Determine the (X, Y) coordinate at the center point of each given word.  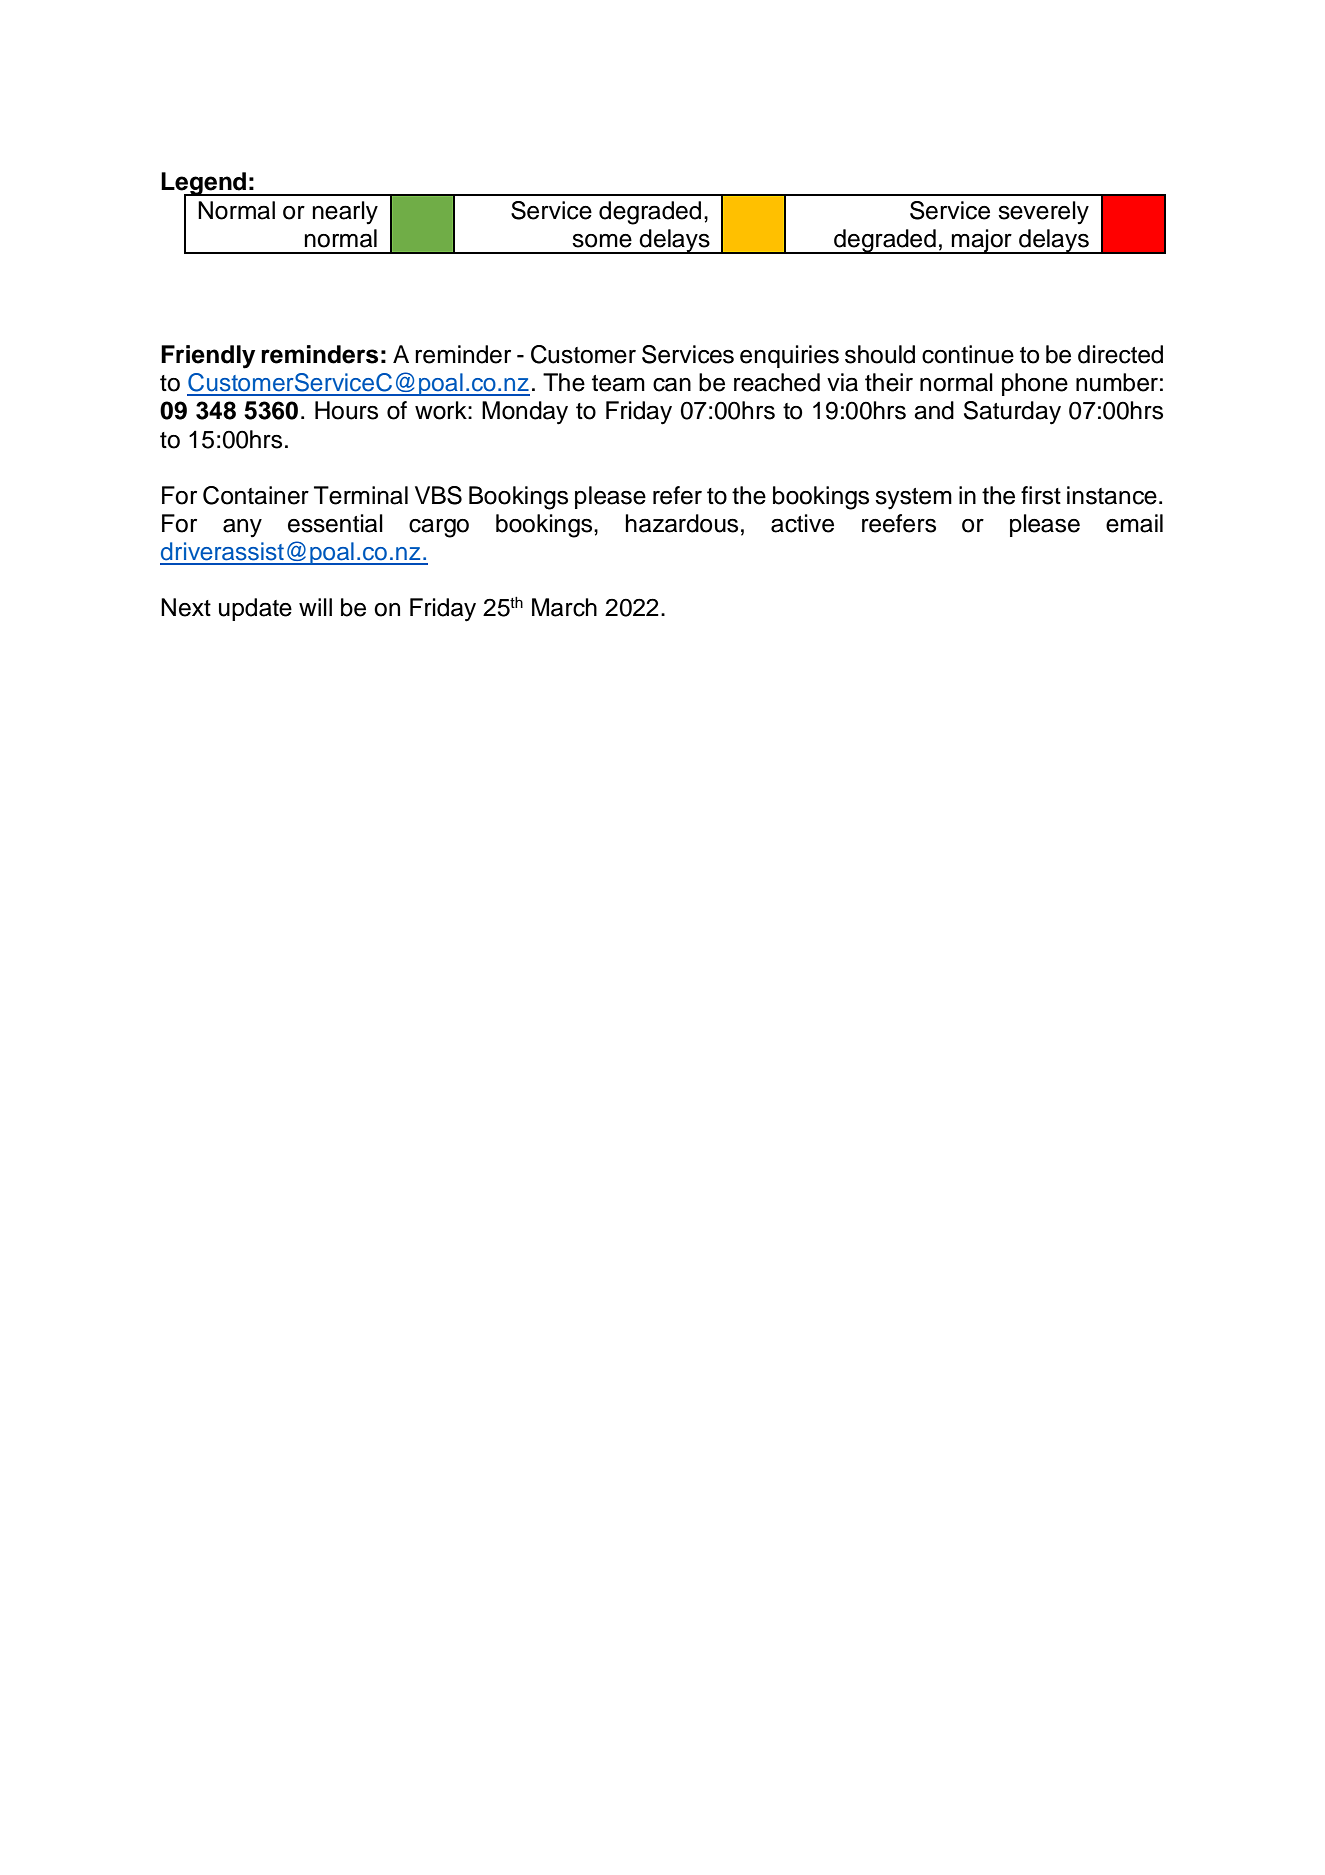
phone (1035, 384)
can (672, 385)
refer (677, 495)
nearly (345, 213)
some (602, 241)
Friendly (208, 357)
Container (256, 495)
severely (1043, 213)
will (315, 607)
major (982, 241)
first (1041, 495)
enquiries (789, 356)
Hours (346, 410)
